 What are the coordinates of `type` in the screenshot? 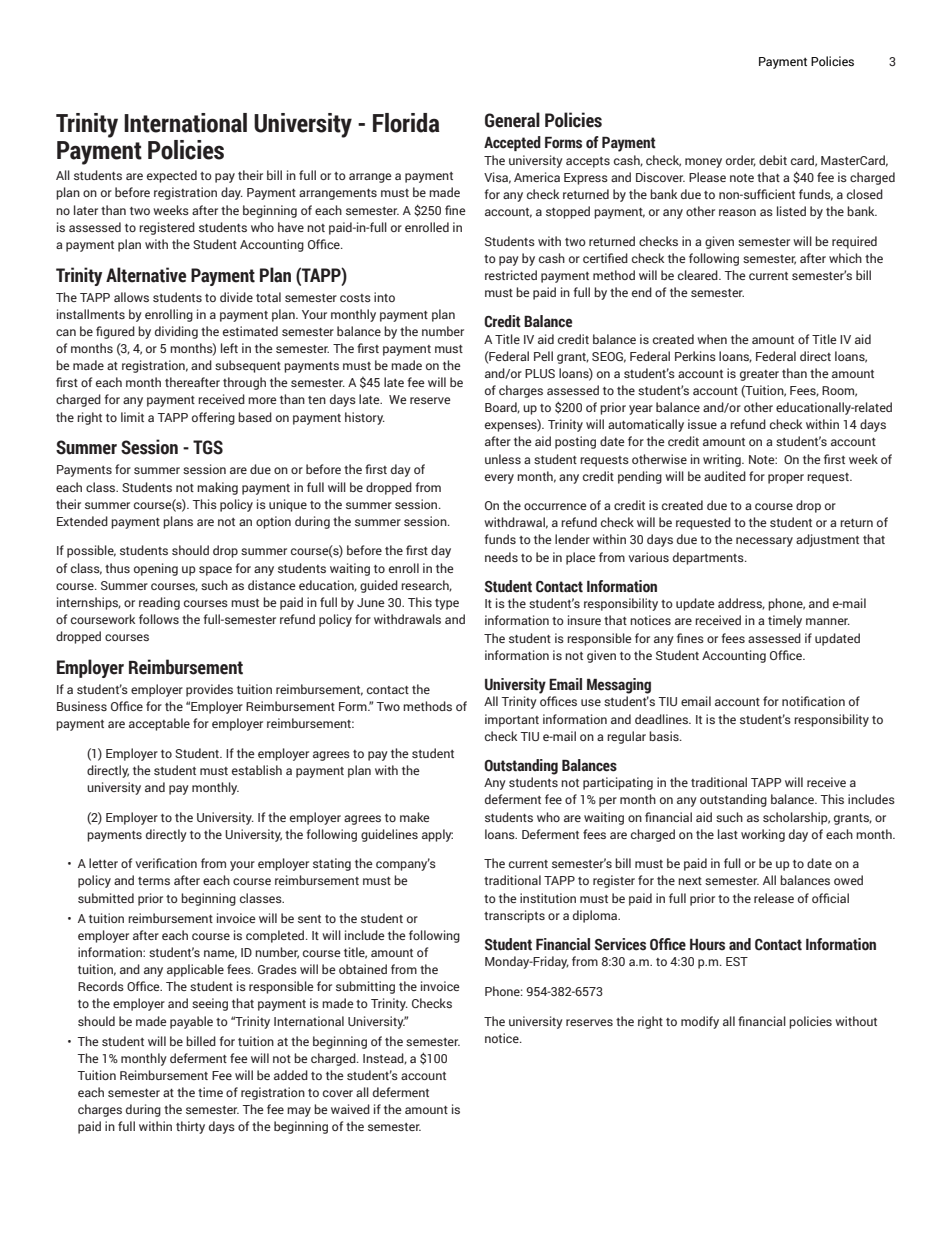 It's located at (447, 604).
